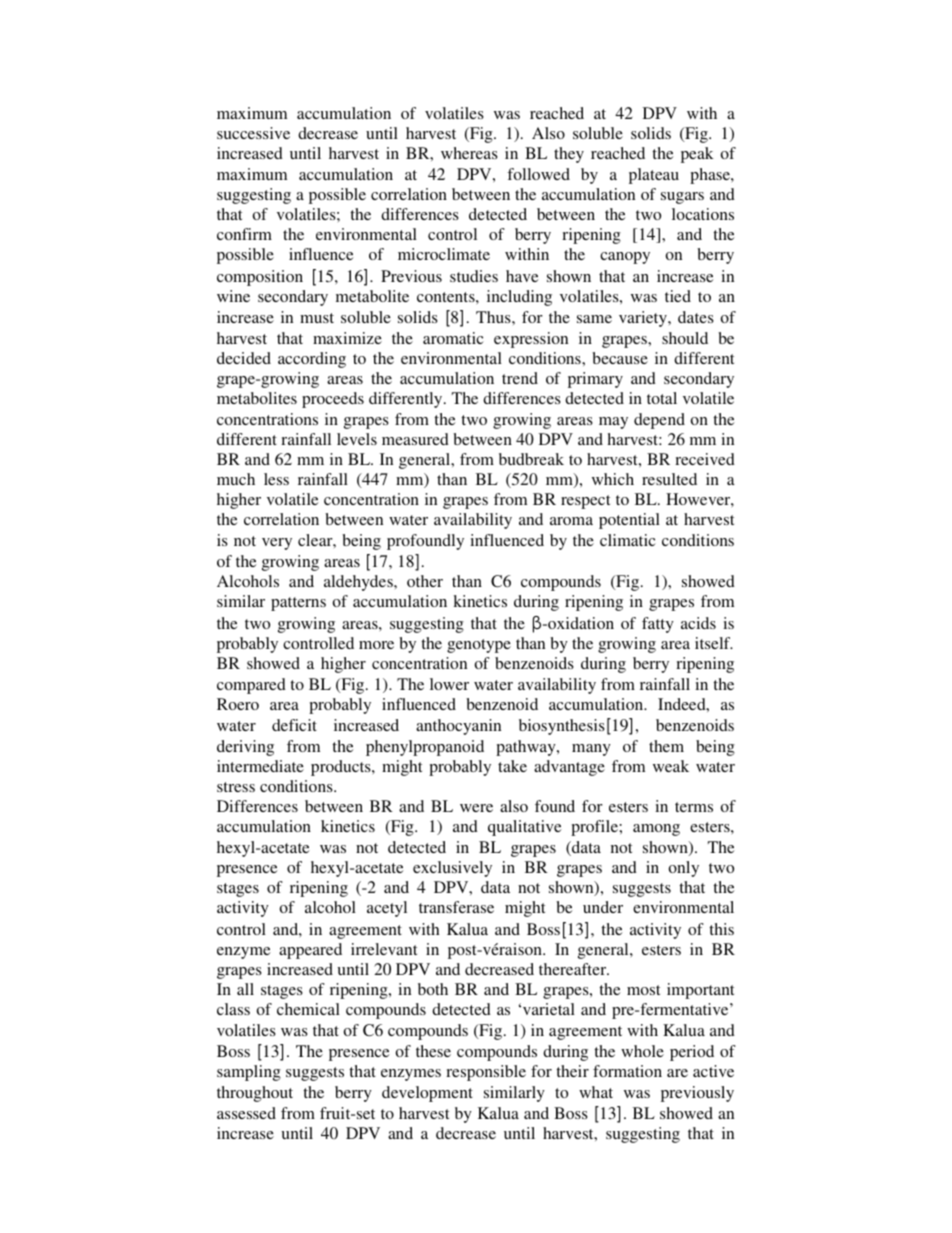 This image has width=952, height=1233. I want to click on plateau, so click(654, 176).
